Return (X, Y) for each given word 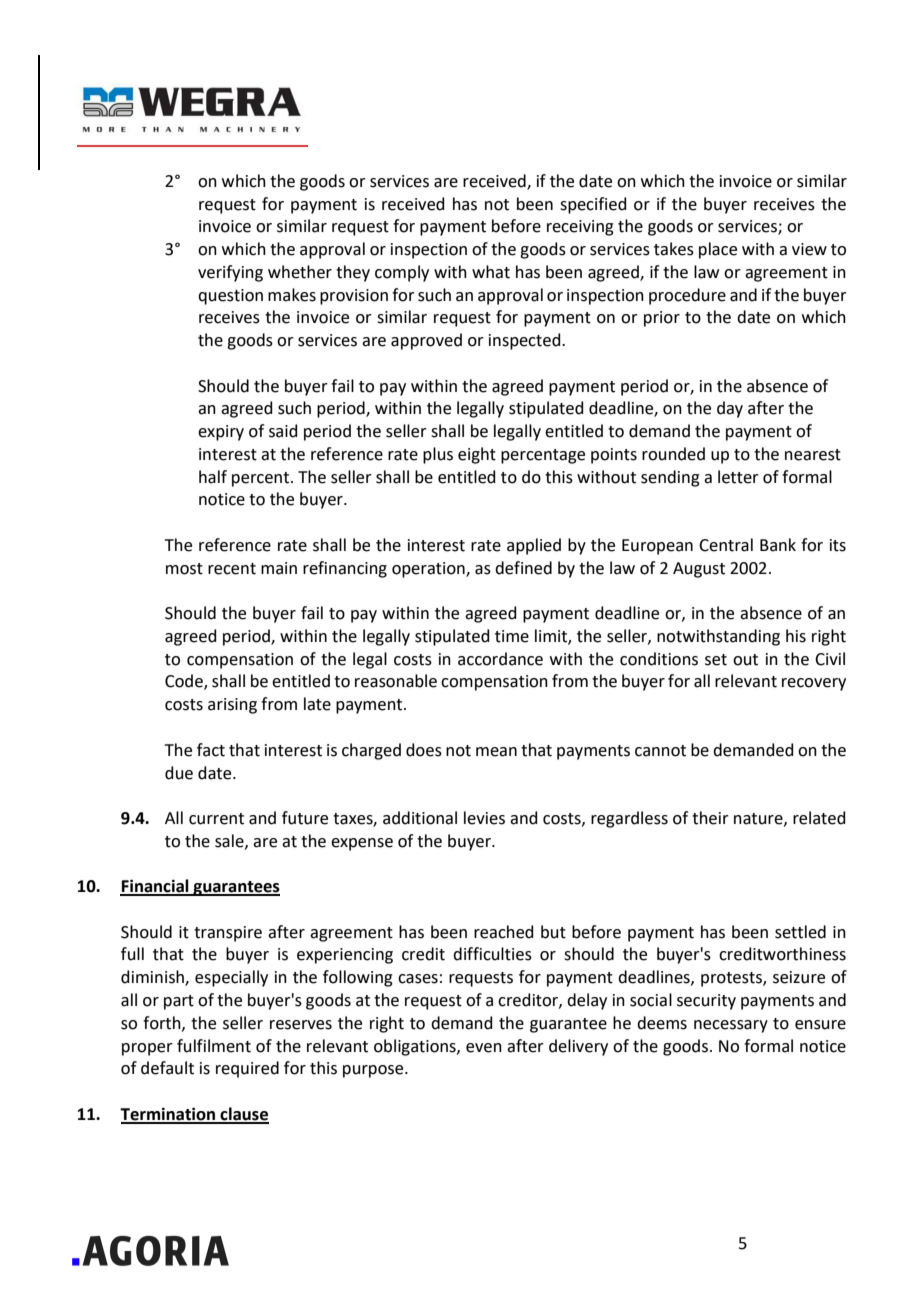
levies (484, 818)
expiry (221, 433)
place (718, 250)
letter (738, 477)
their (710, 818)
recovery (814, 684)
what (491, 272)
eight (477, 455)
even (484, 1048)
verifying (230, 273)
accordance (500, 659)
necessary (731, 1026)
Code (185, 682)
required (247, 1069)
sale (230, 841)
